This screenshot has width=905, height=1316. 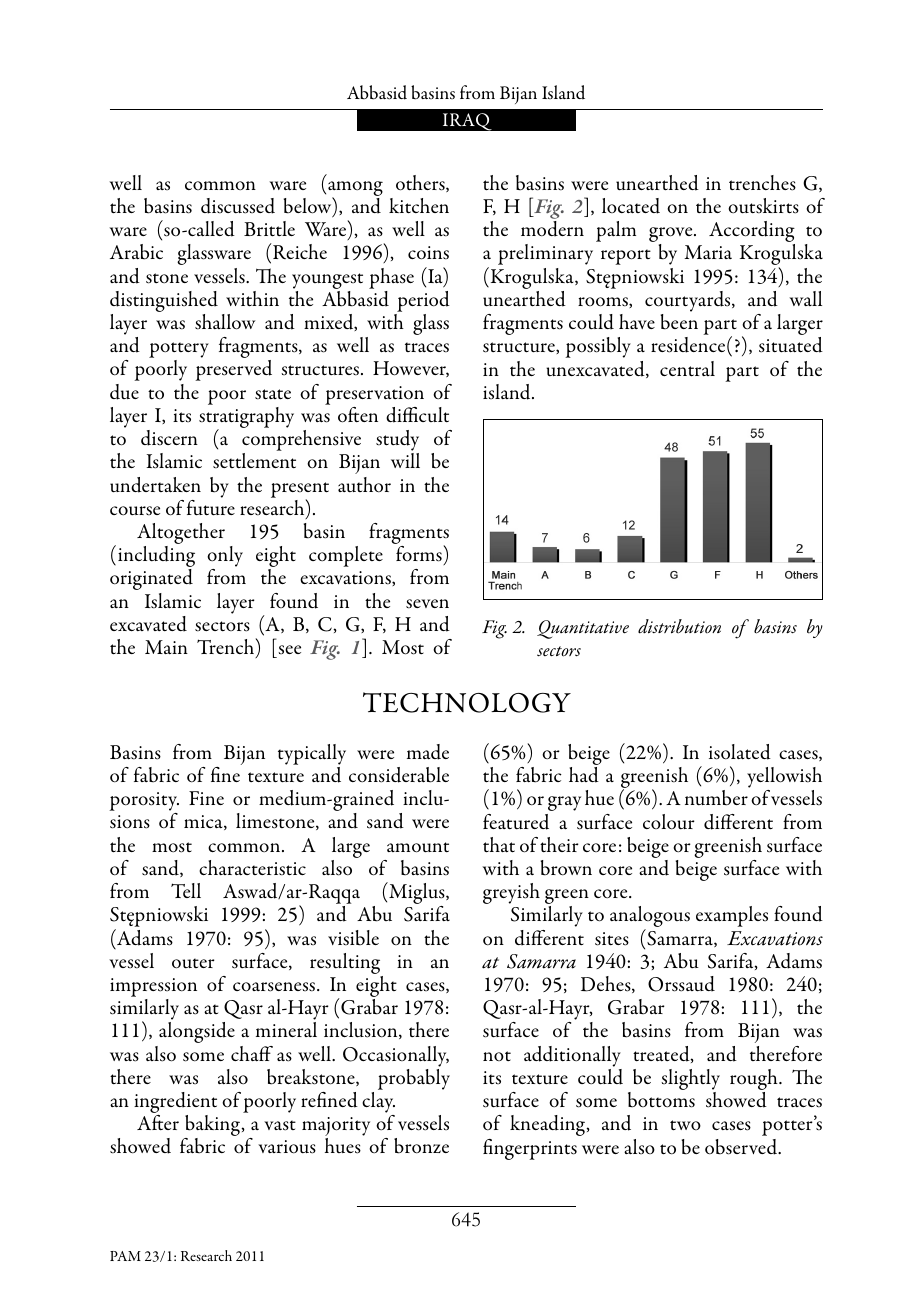 What do you see at coordinates (679, 626) in the screenshot?
I see `distribution` at bounding box center [679, 626].
